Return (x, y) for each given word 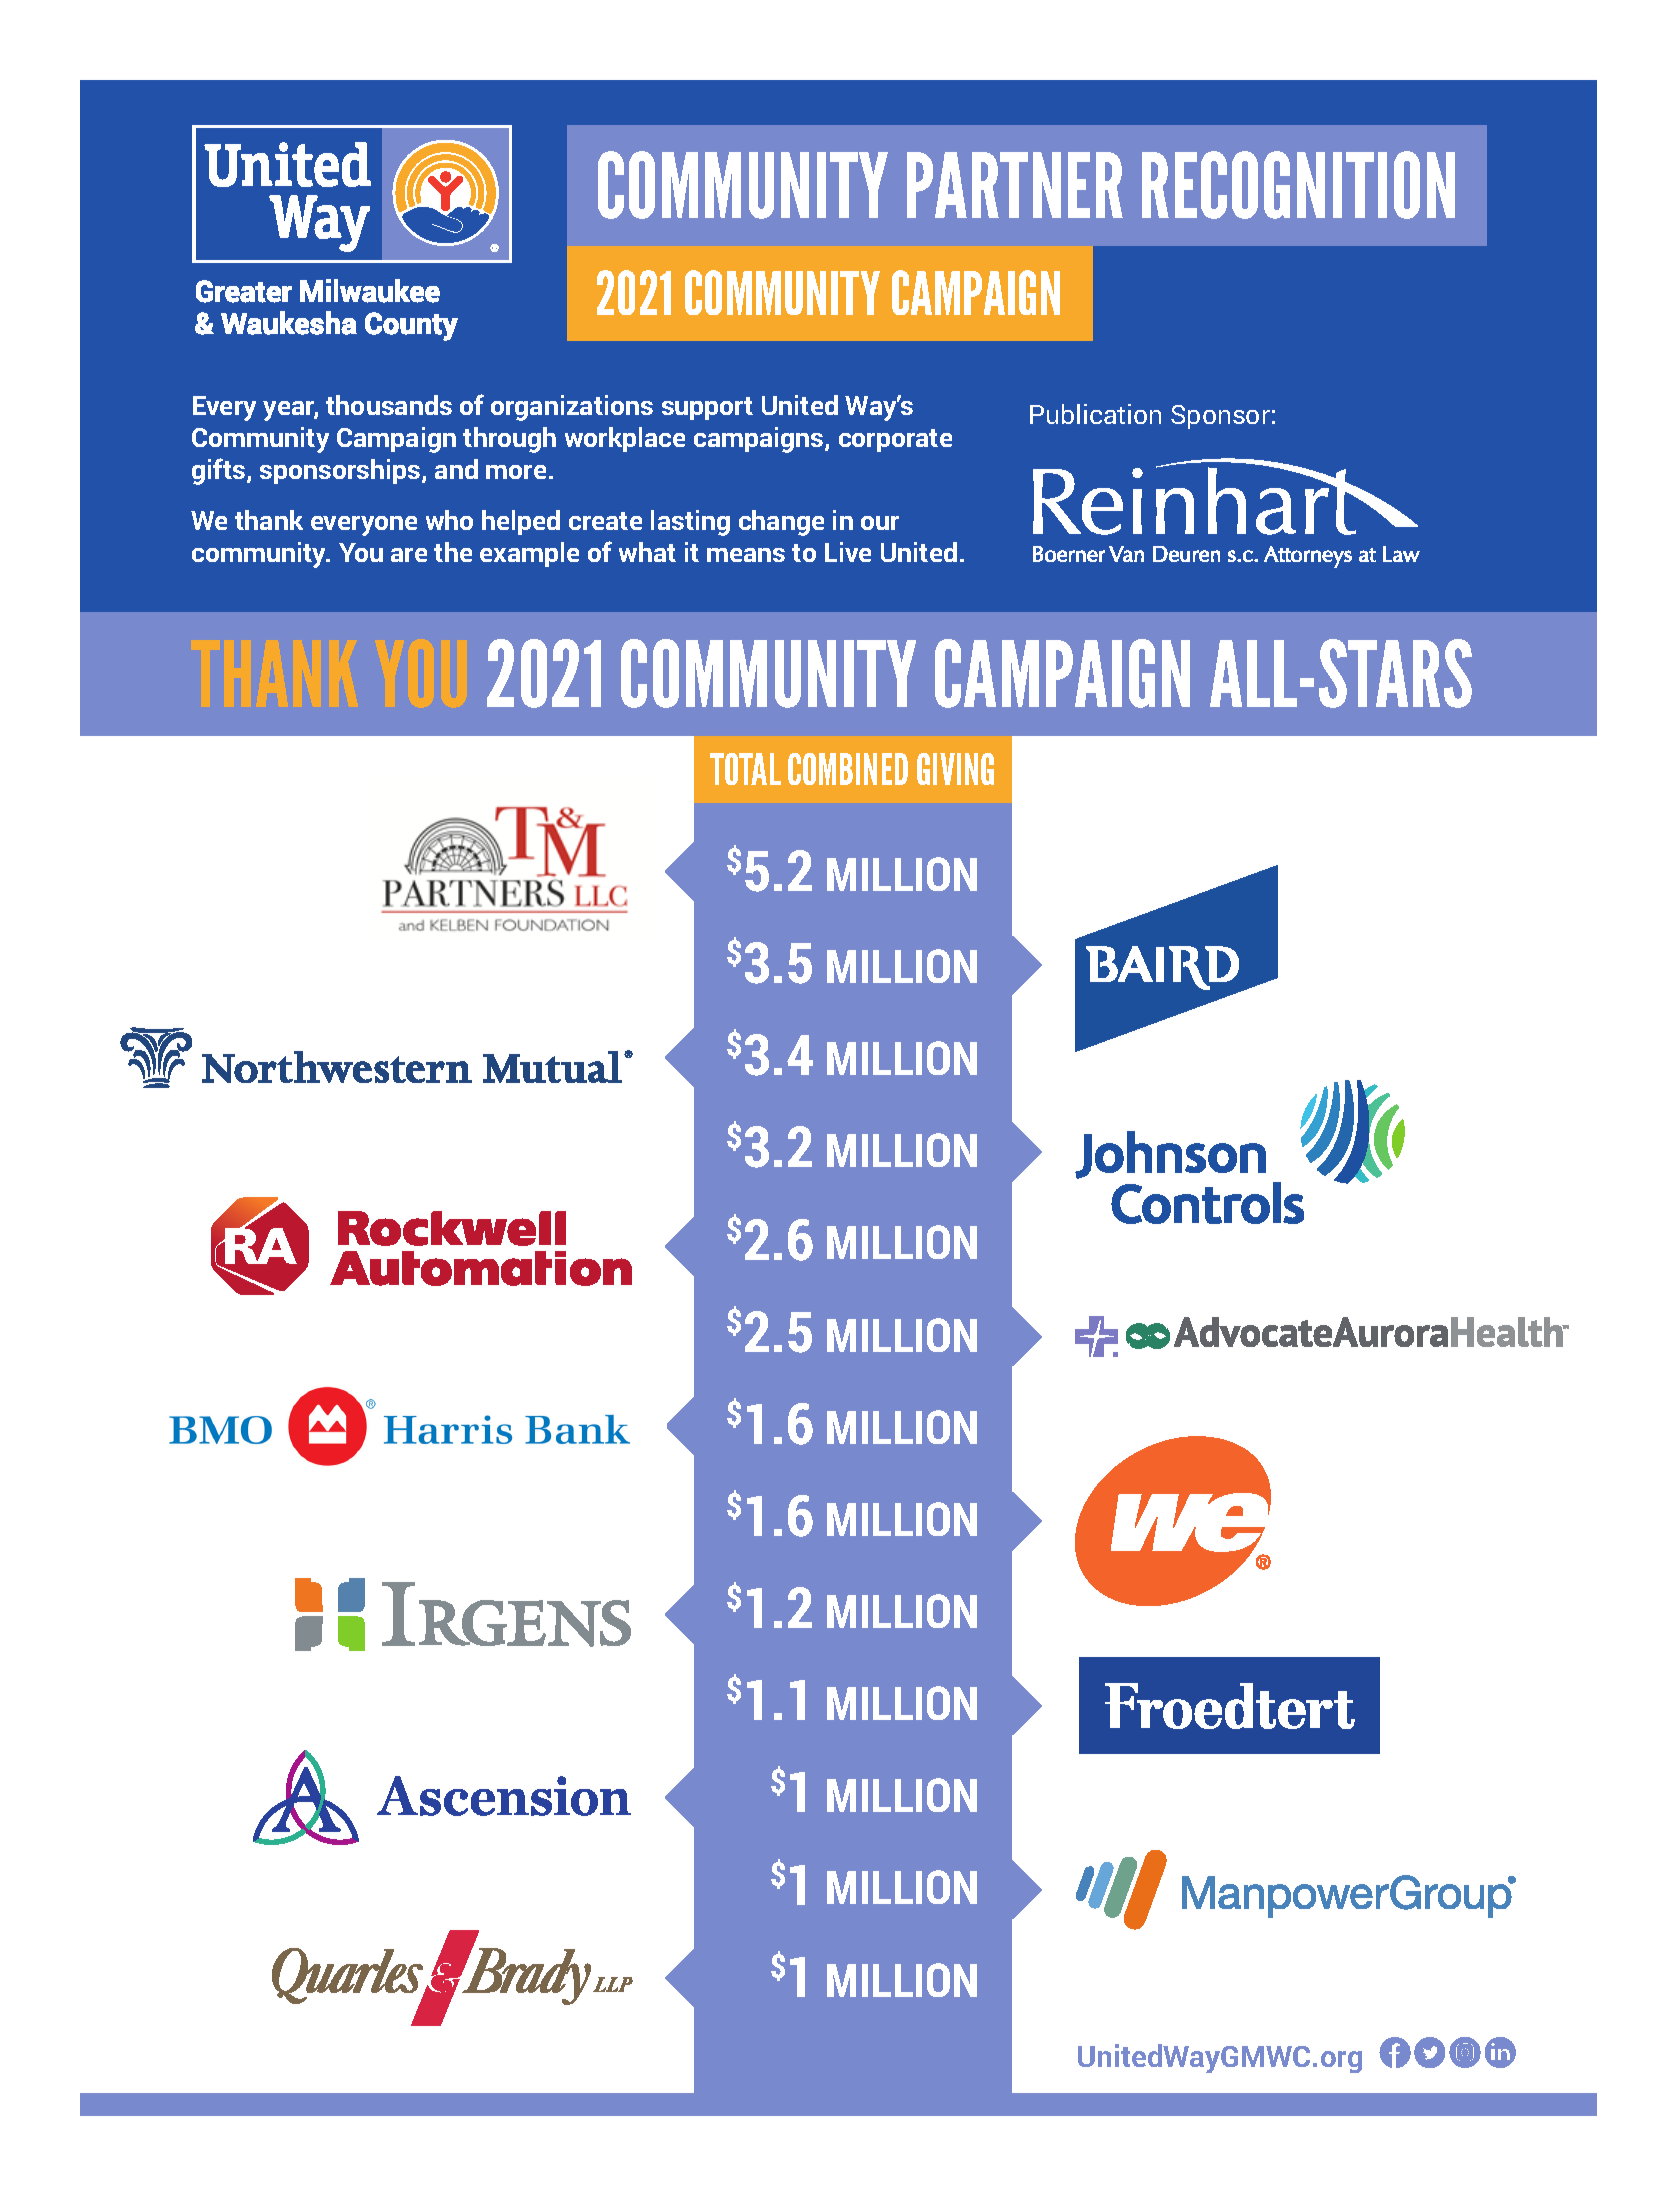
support (707, 408)
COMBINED (848, 769)
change (781, 523)
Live (848, 552)
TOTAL (745, 769)
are (409, 555)
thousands (389, 405)
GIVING (955, 769)
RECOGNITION (1298, 185)
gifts (220, 471)
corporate (895, 440)
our (880, 523)
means (746, 555)
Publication (1095, 414)
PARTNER (1015, 185)
